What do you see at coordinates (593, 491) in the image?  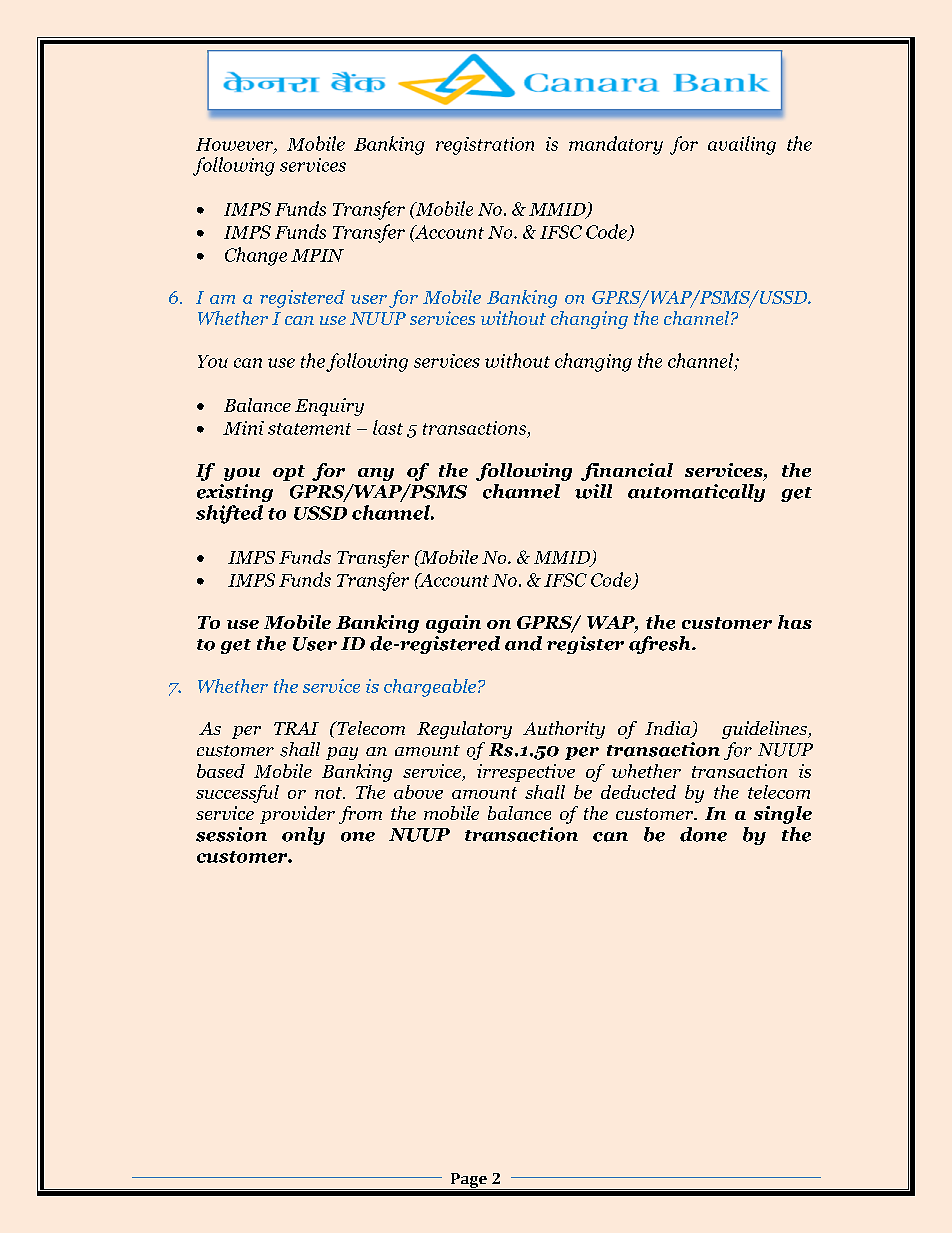 I see `will` at bounding box center [593, 491].
